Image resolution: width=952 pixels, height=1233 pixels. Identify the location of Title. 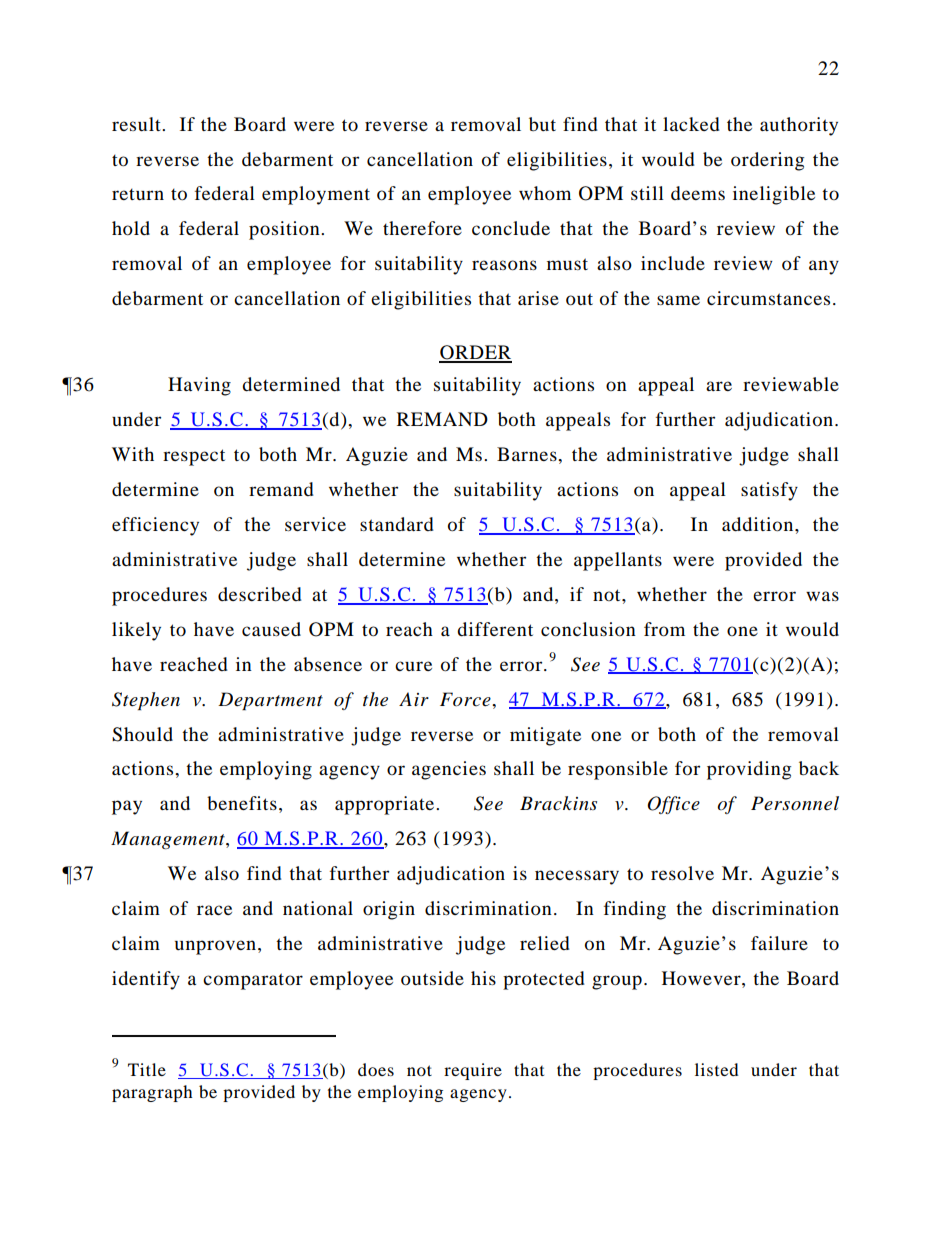
(147, 1069).
